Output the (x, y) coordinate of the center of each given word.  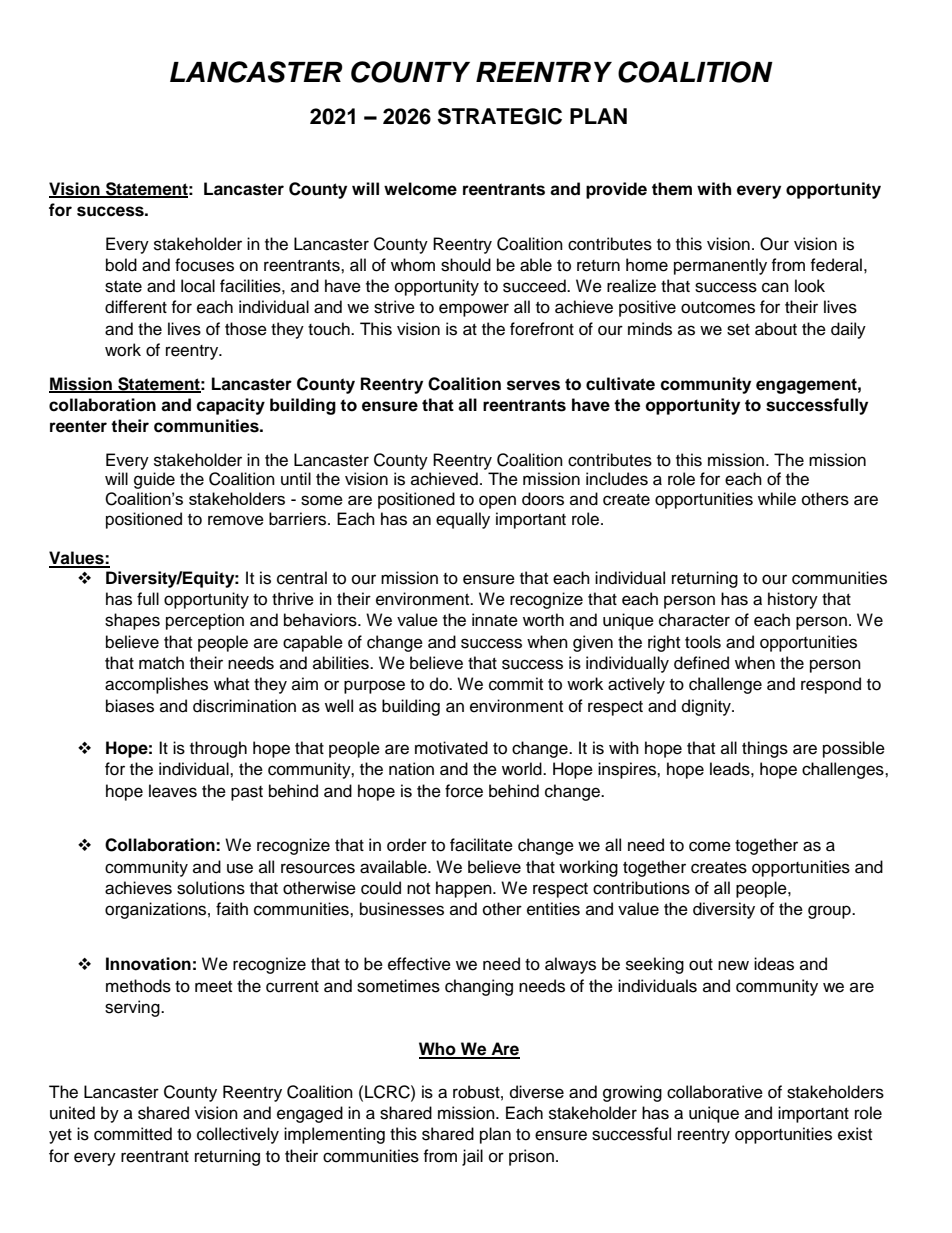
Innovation (148, 964)
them (672, 189)
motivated (451, 748)
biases (130, 706)
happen (465, 889)
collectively (238, 1135)
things (765, 749)
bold (121, 265)
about (776, 329)
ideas (774, 964)
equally (463, 520)
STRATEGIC (500, 116)
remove (236, 520)
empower (474, 310)
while (777, 499)
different (136, 307)
